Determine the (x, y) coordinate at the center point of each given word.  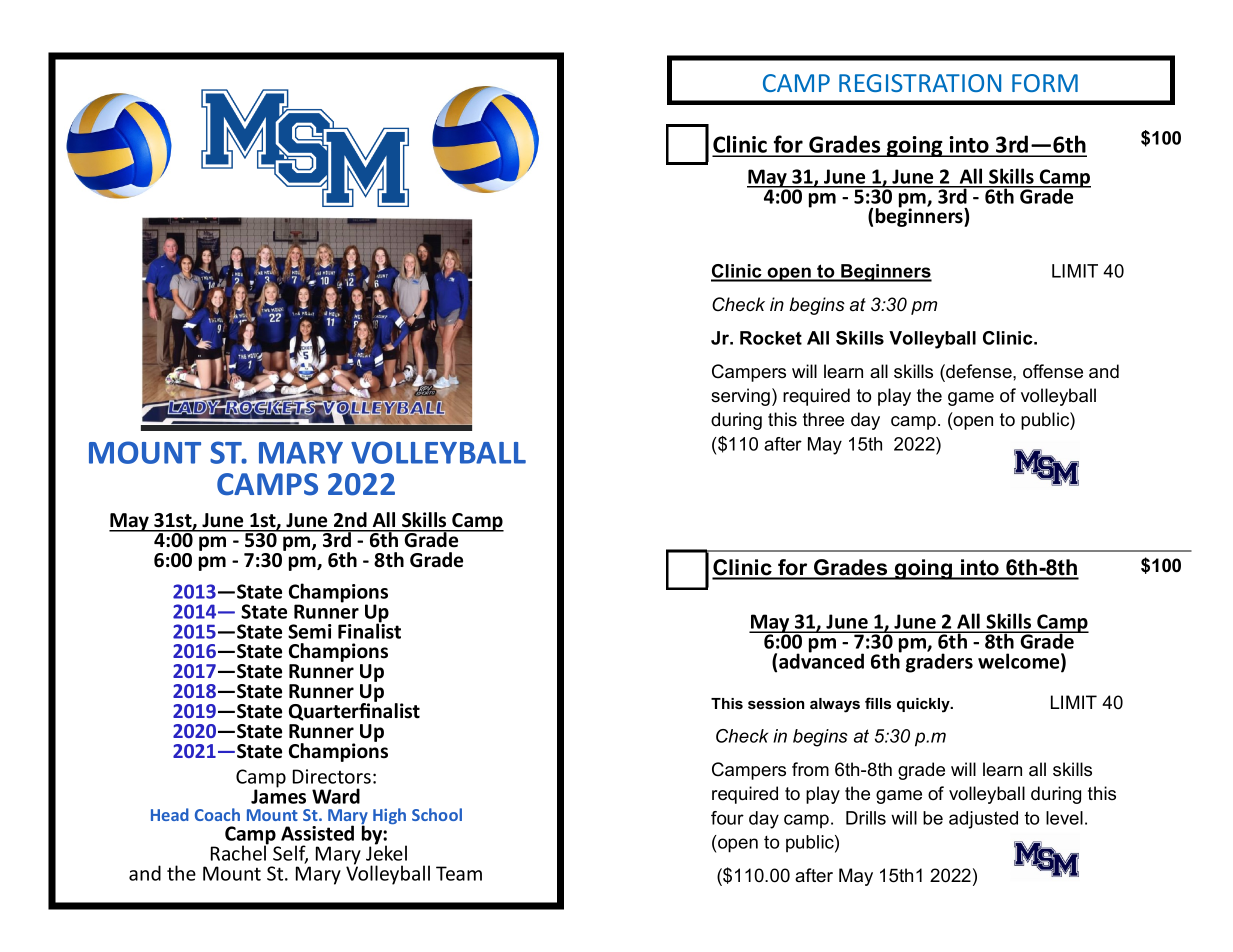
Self (290, 854)
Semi (310, 631)
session (776, 703)
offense (1053, 371)
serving (742, 397)
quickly (924, 705)
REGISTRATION (920, 83)
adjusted (983, 820)
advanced (821, 660)
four (727, 818)
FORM (1045, 83)
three (823, 419)
